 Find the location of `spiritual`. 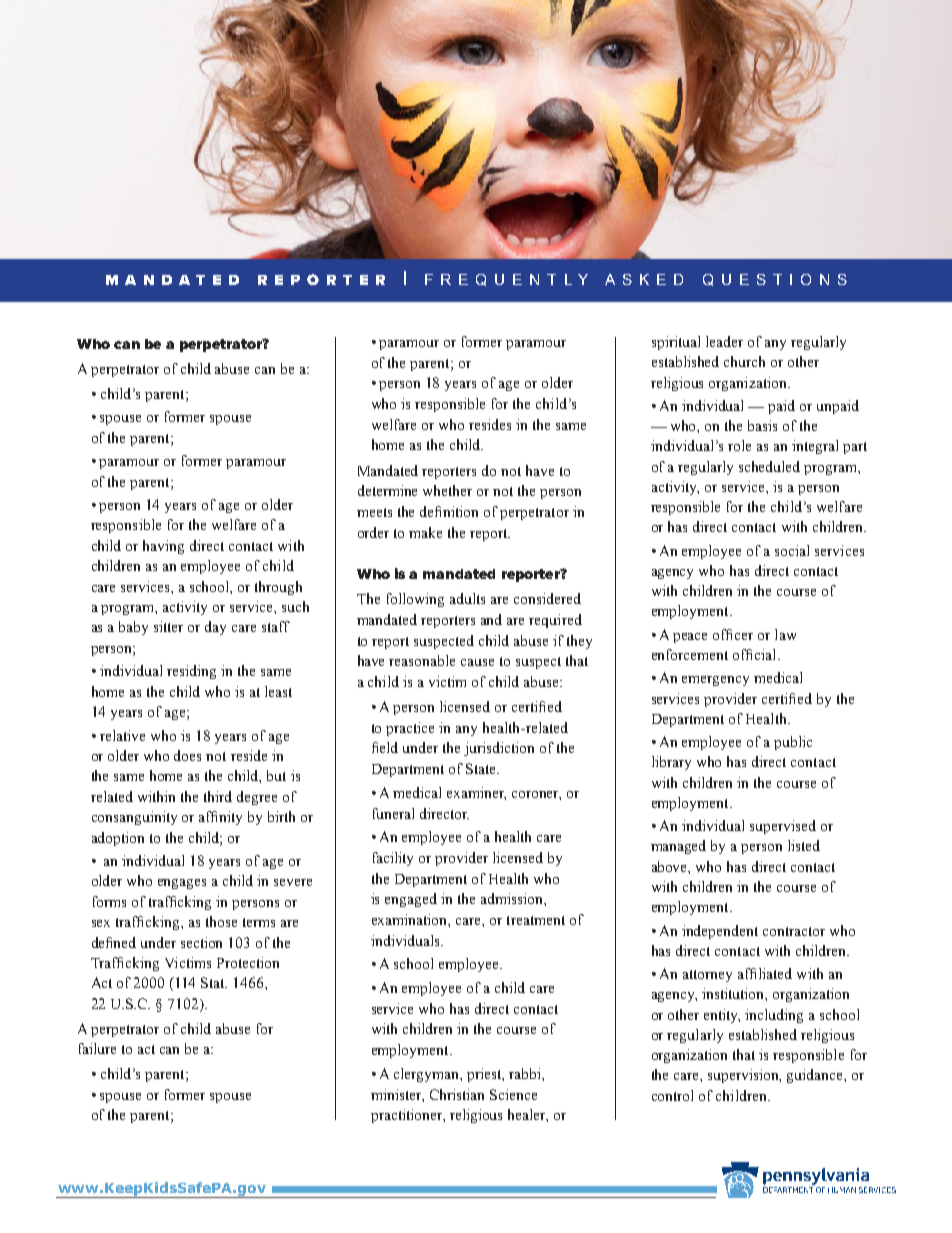

spiritual is located at coordinates (676, 343).
